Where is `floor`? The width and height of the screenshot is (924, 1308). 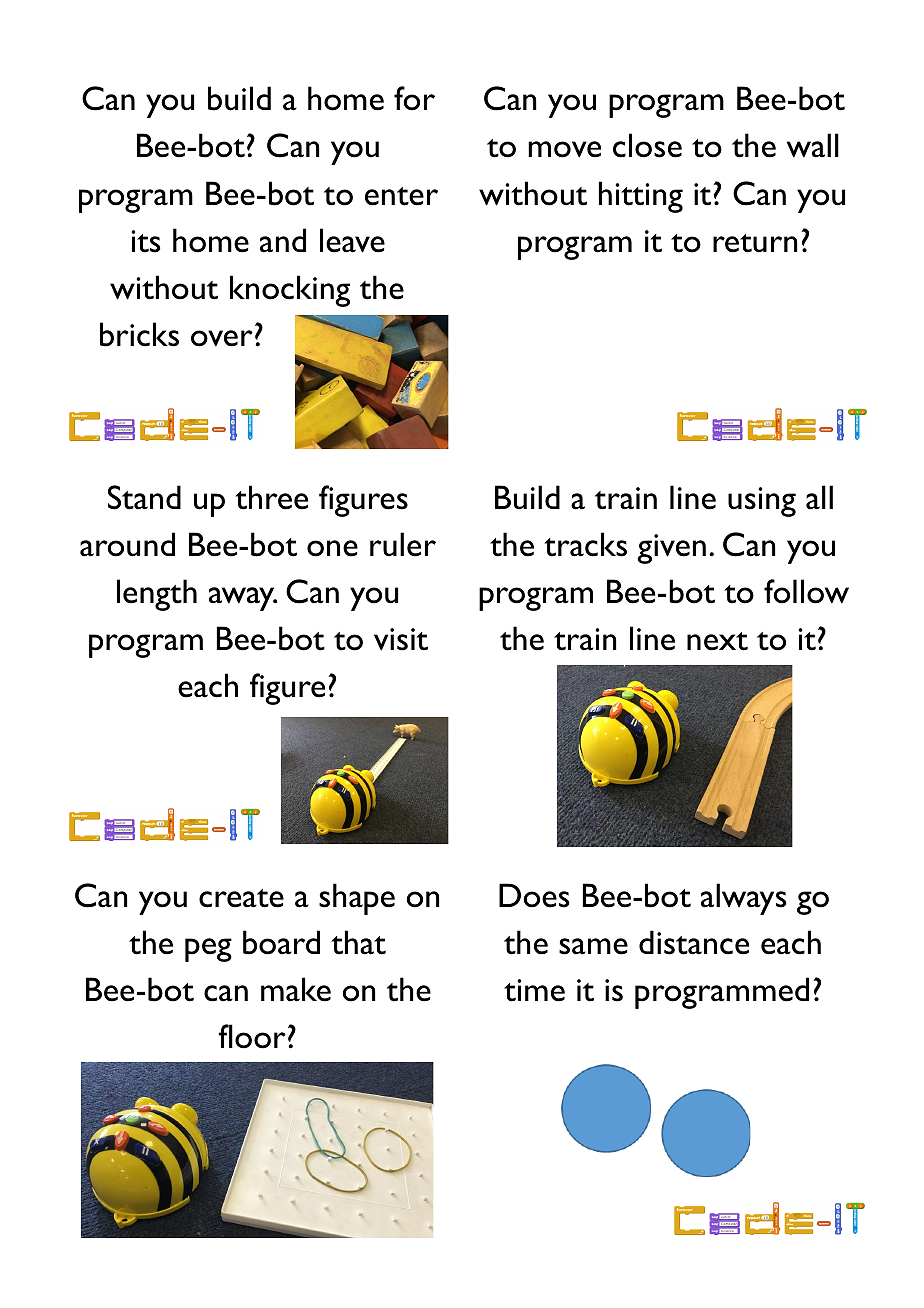 floor is located at coordinates (252, 1036).
